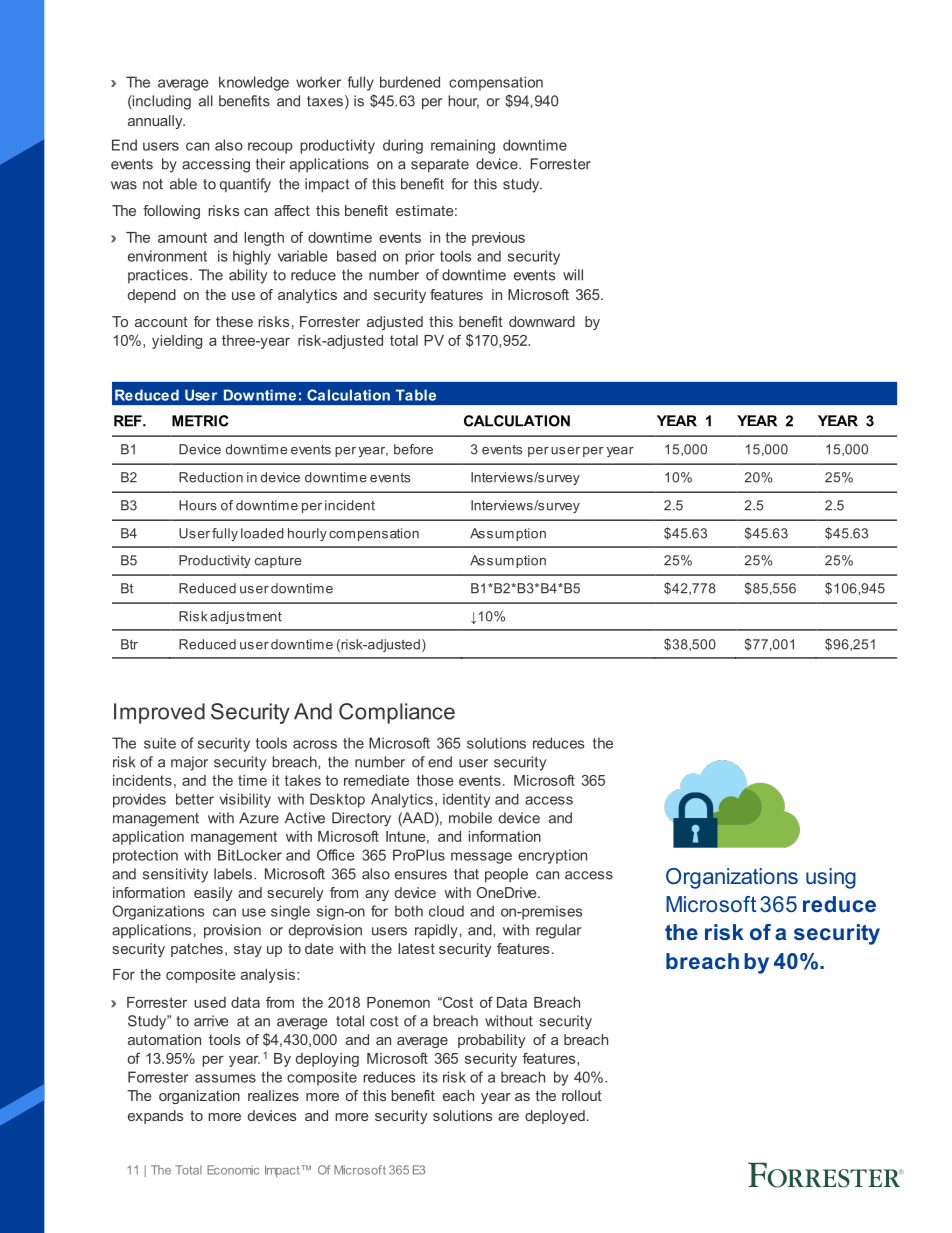 Image resolution: width=952 pixels, height=1233 pixels. What do you see at coordinates (831, 878) in the image?
I see `using` at bounding box center [831, 878].
